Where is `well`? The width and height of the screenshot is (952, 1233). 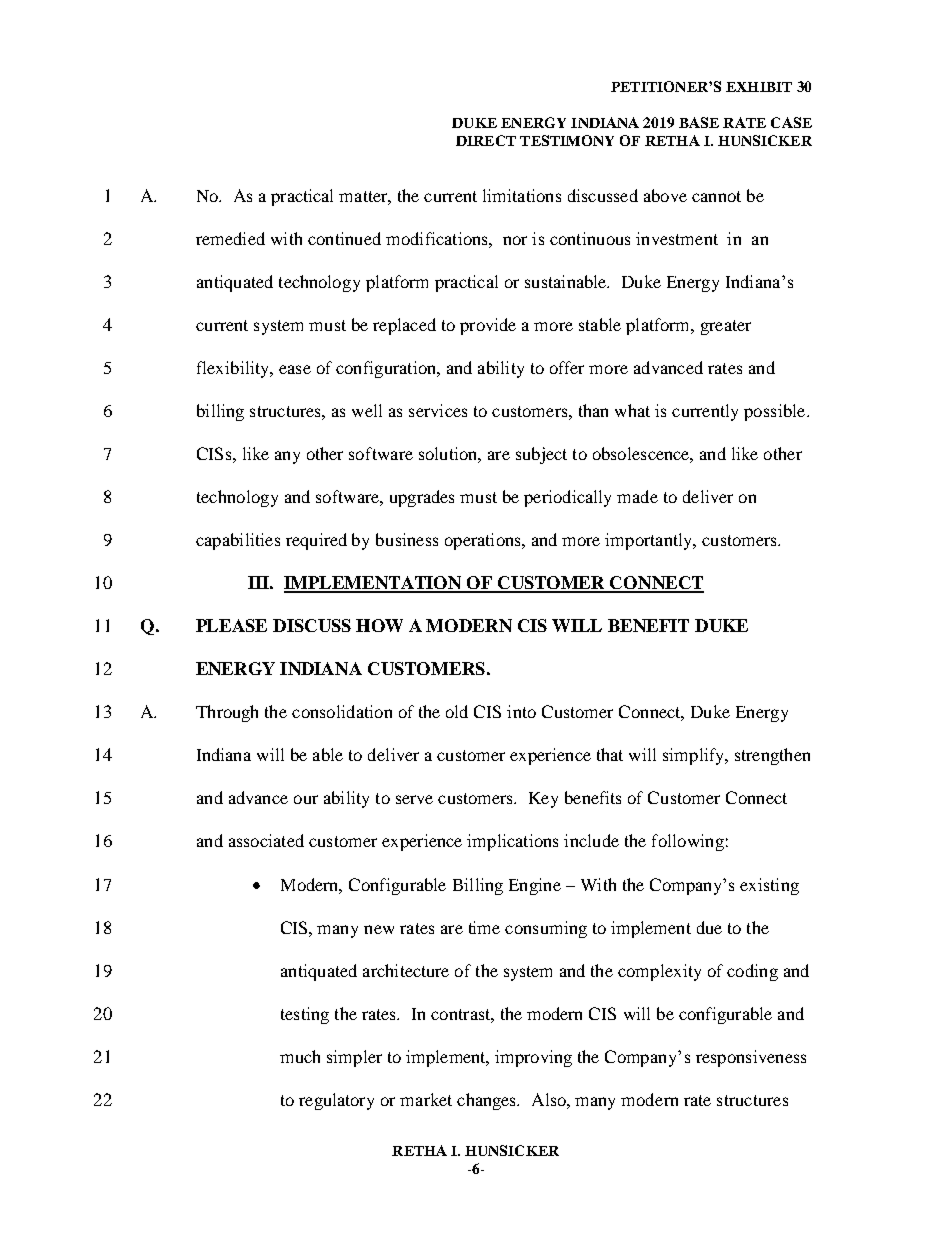 well is located at coordinates (367, 410).
